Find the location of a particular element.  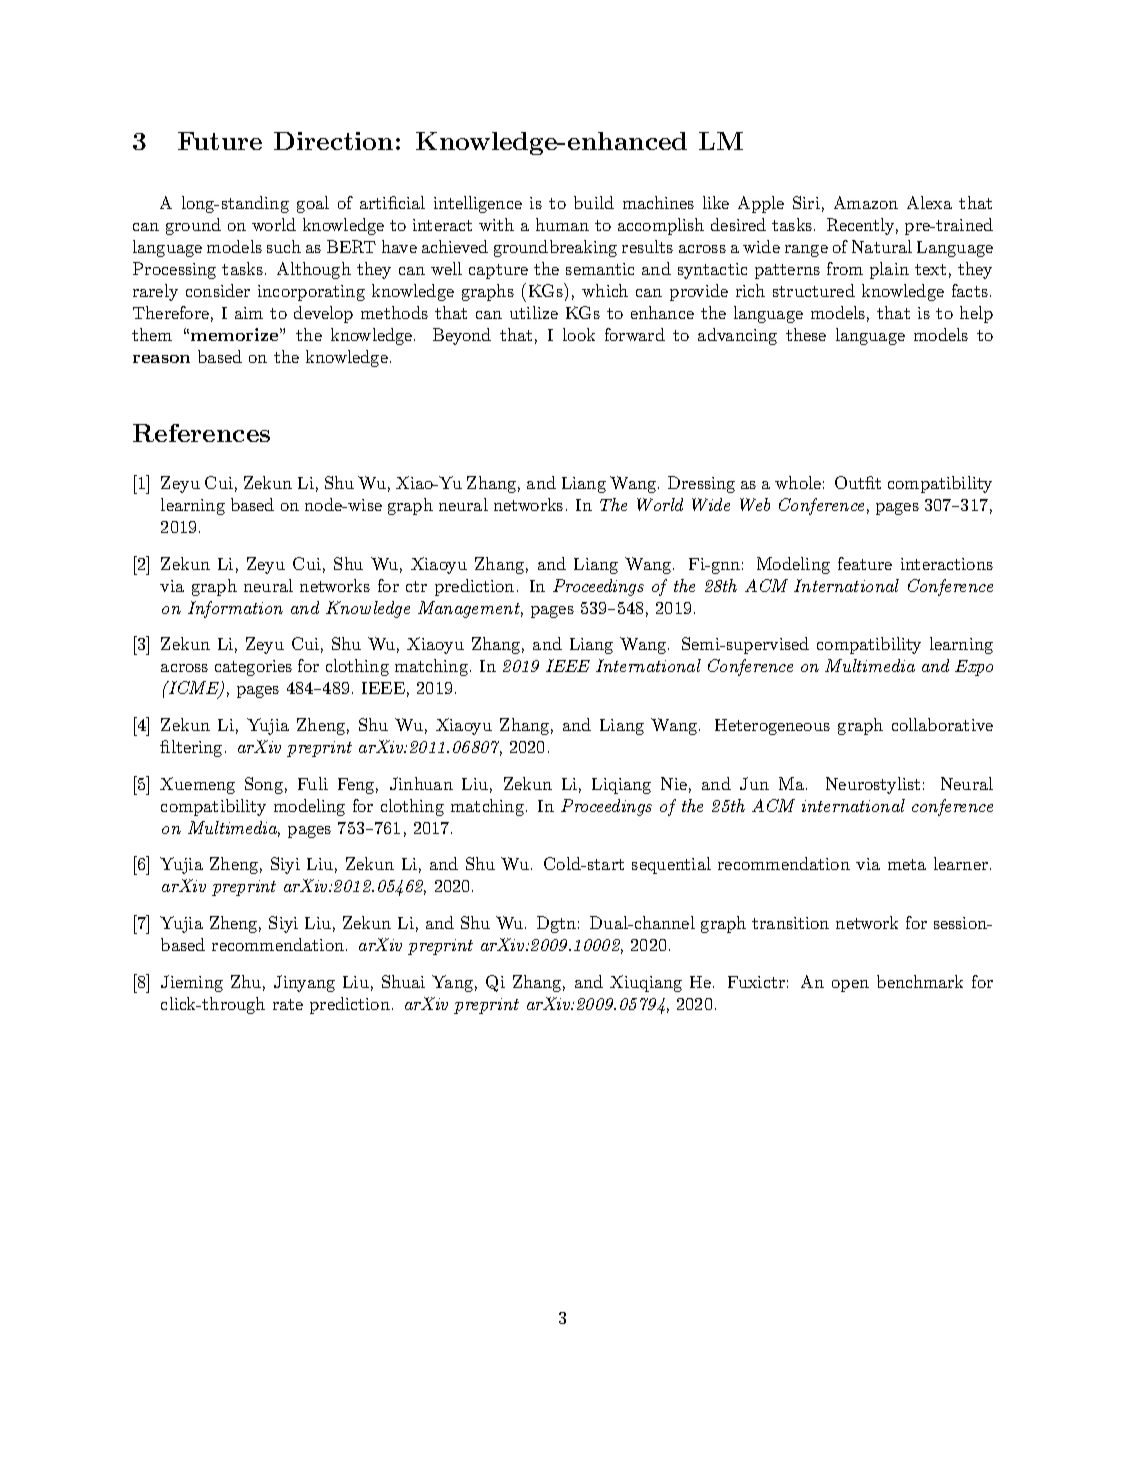

Future is located at coordinates (220, 141).
